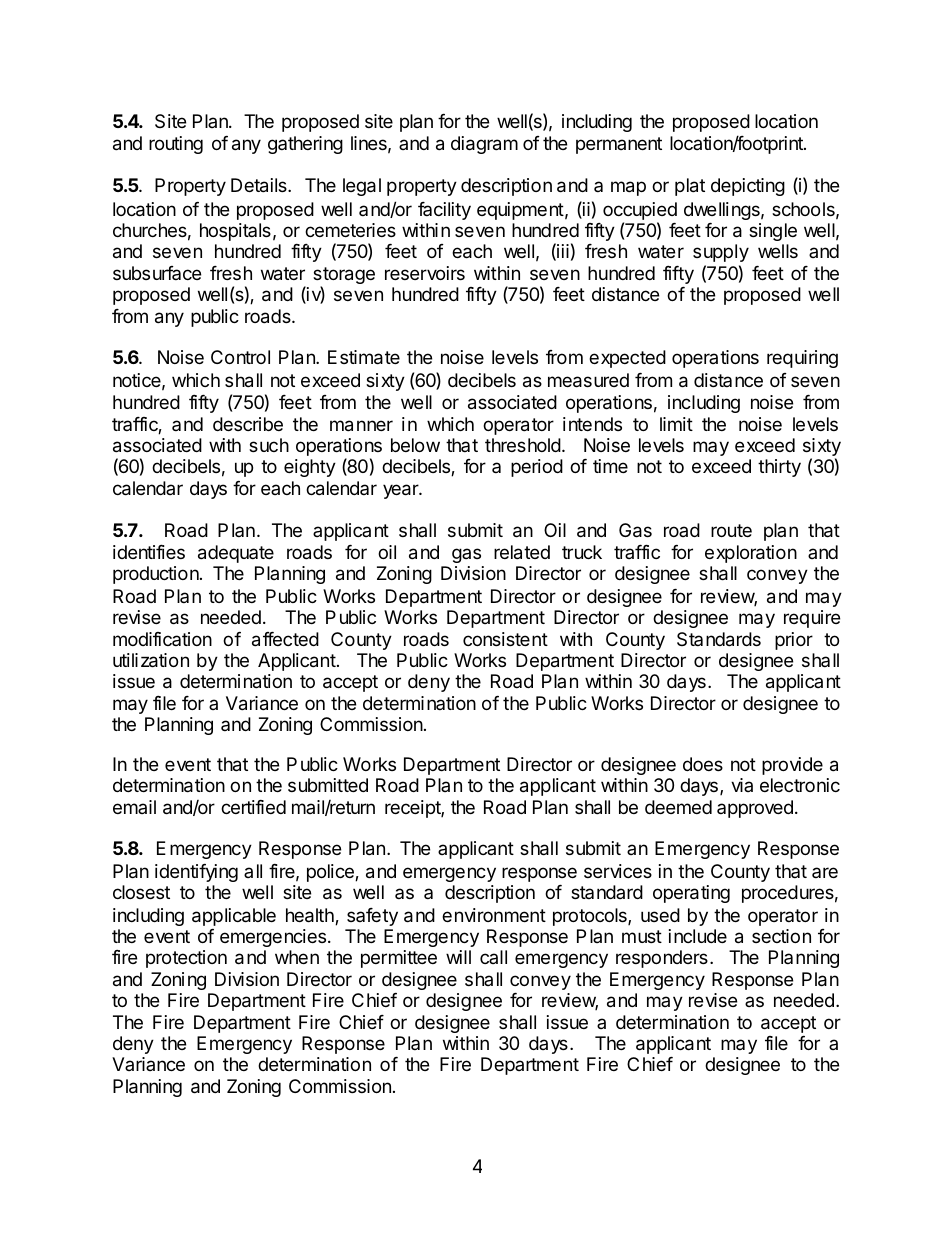 Image resolution: width=952 pixels, height=1233 pixels. Describe the element at coordinates (484, 145) in the document. I see `diagram` at that location.
